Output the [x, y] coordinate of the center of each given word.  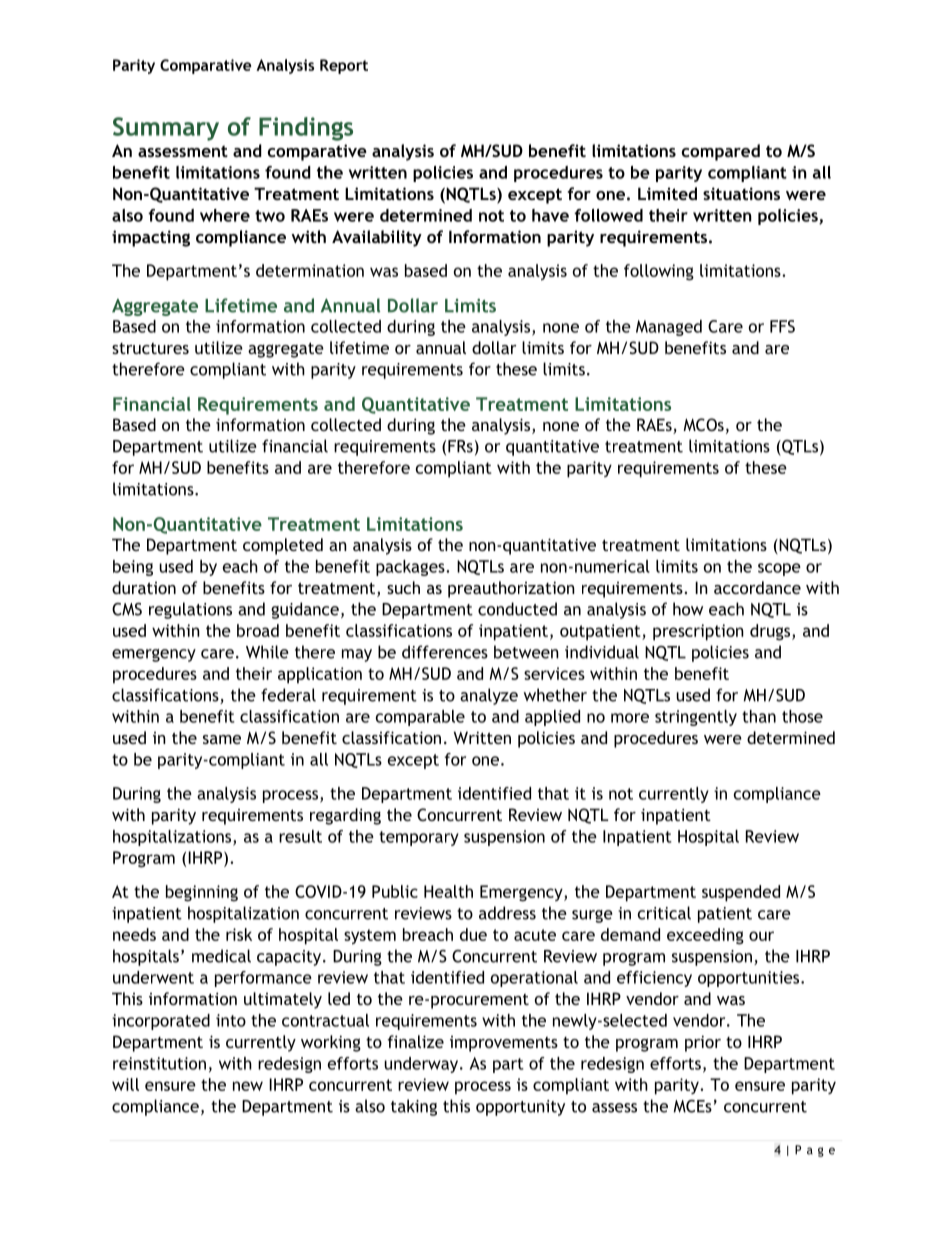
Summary [166, 129]
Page [815, 1151]
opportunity [520, 1108]
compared [721, 152]
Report [344, 66]
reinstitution [159, 1063]
